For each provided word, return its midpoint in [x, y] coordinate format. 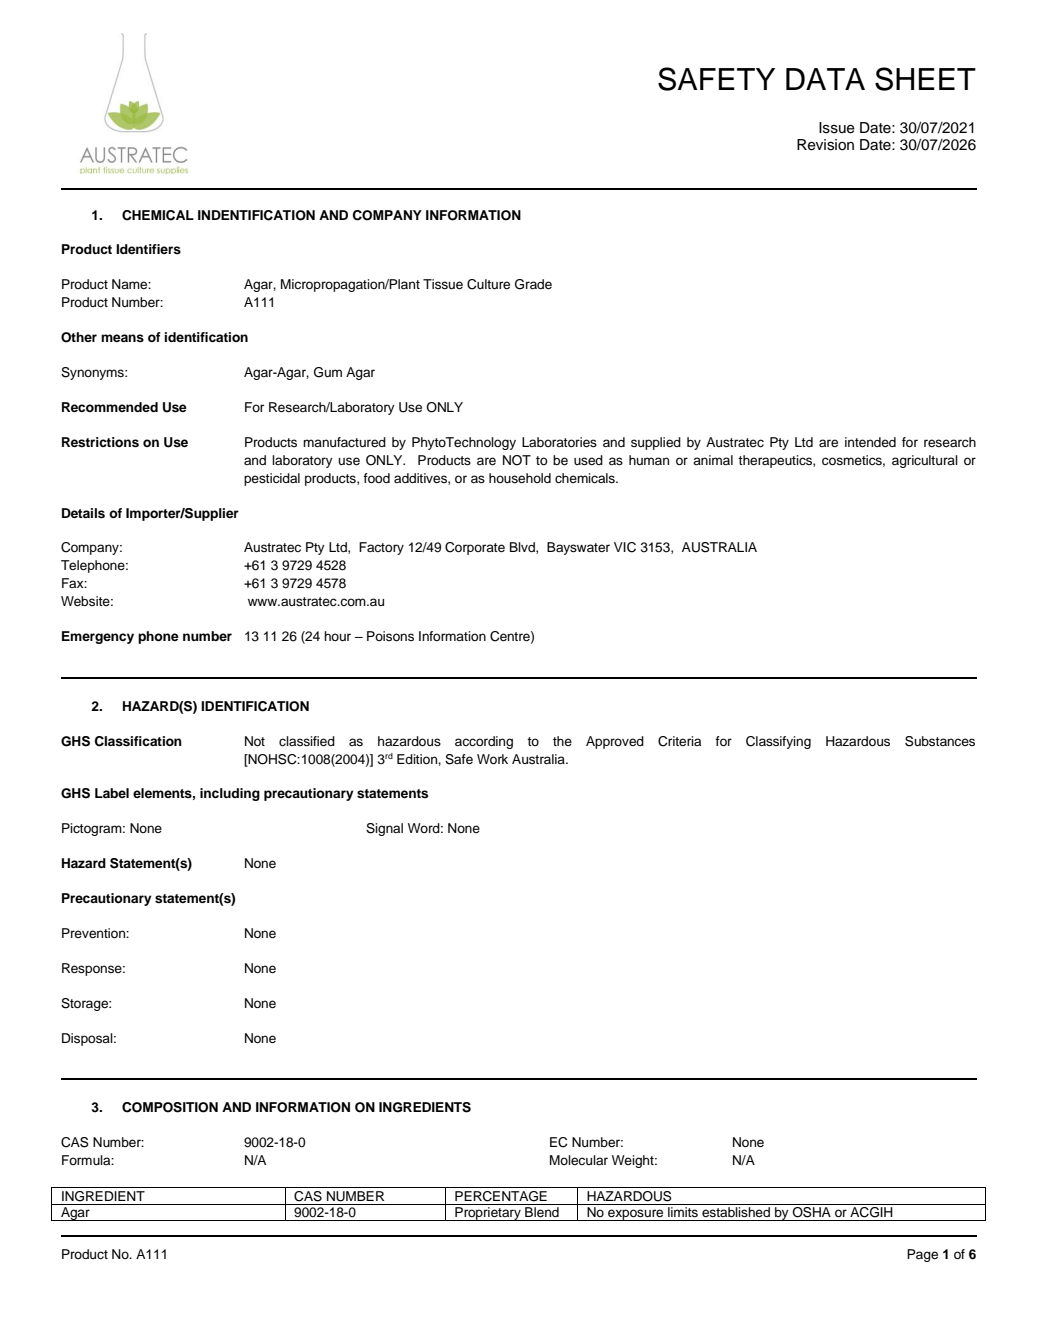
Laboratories [559, 442]
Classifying [778, 742]
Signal [384, 829]
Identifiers [148, 249]
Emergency [98, 637]
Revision [825, 145]
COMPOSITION [170, 1107]
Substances [940, 741]
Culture [488, 284]
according [484, 742]
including [230, 794]
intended [870, 442]
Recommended [110, 407]
